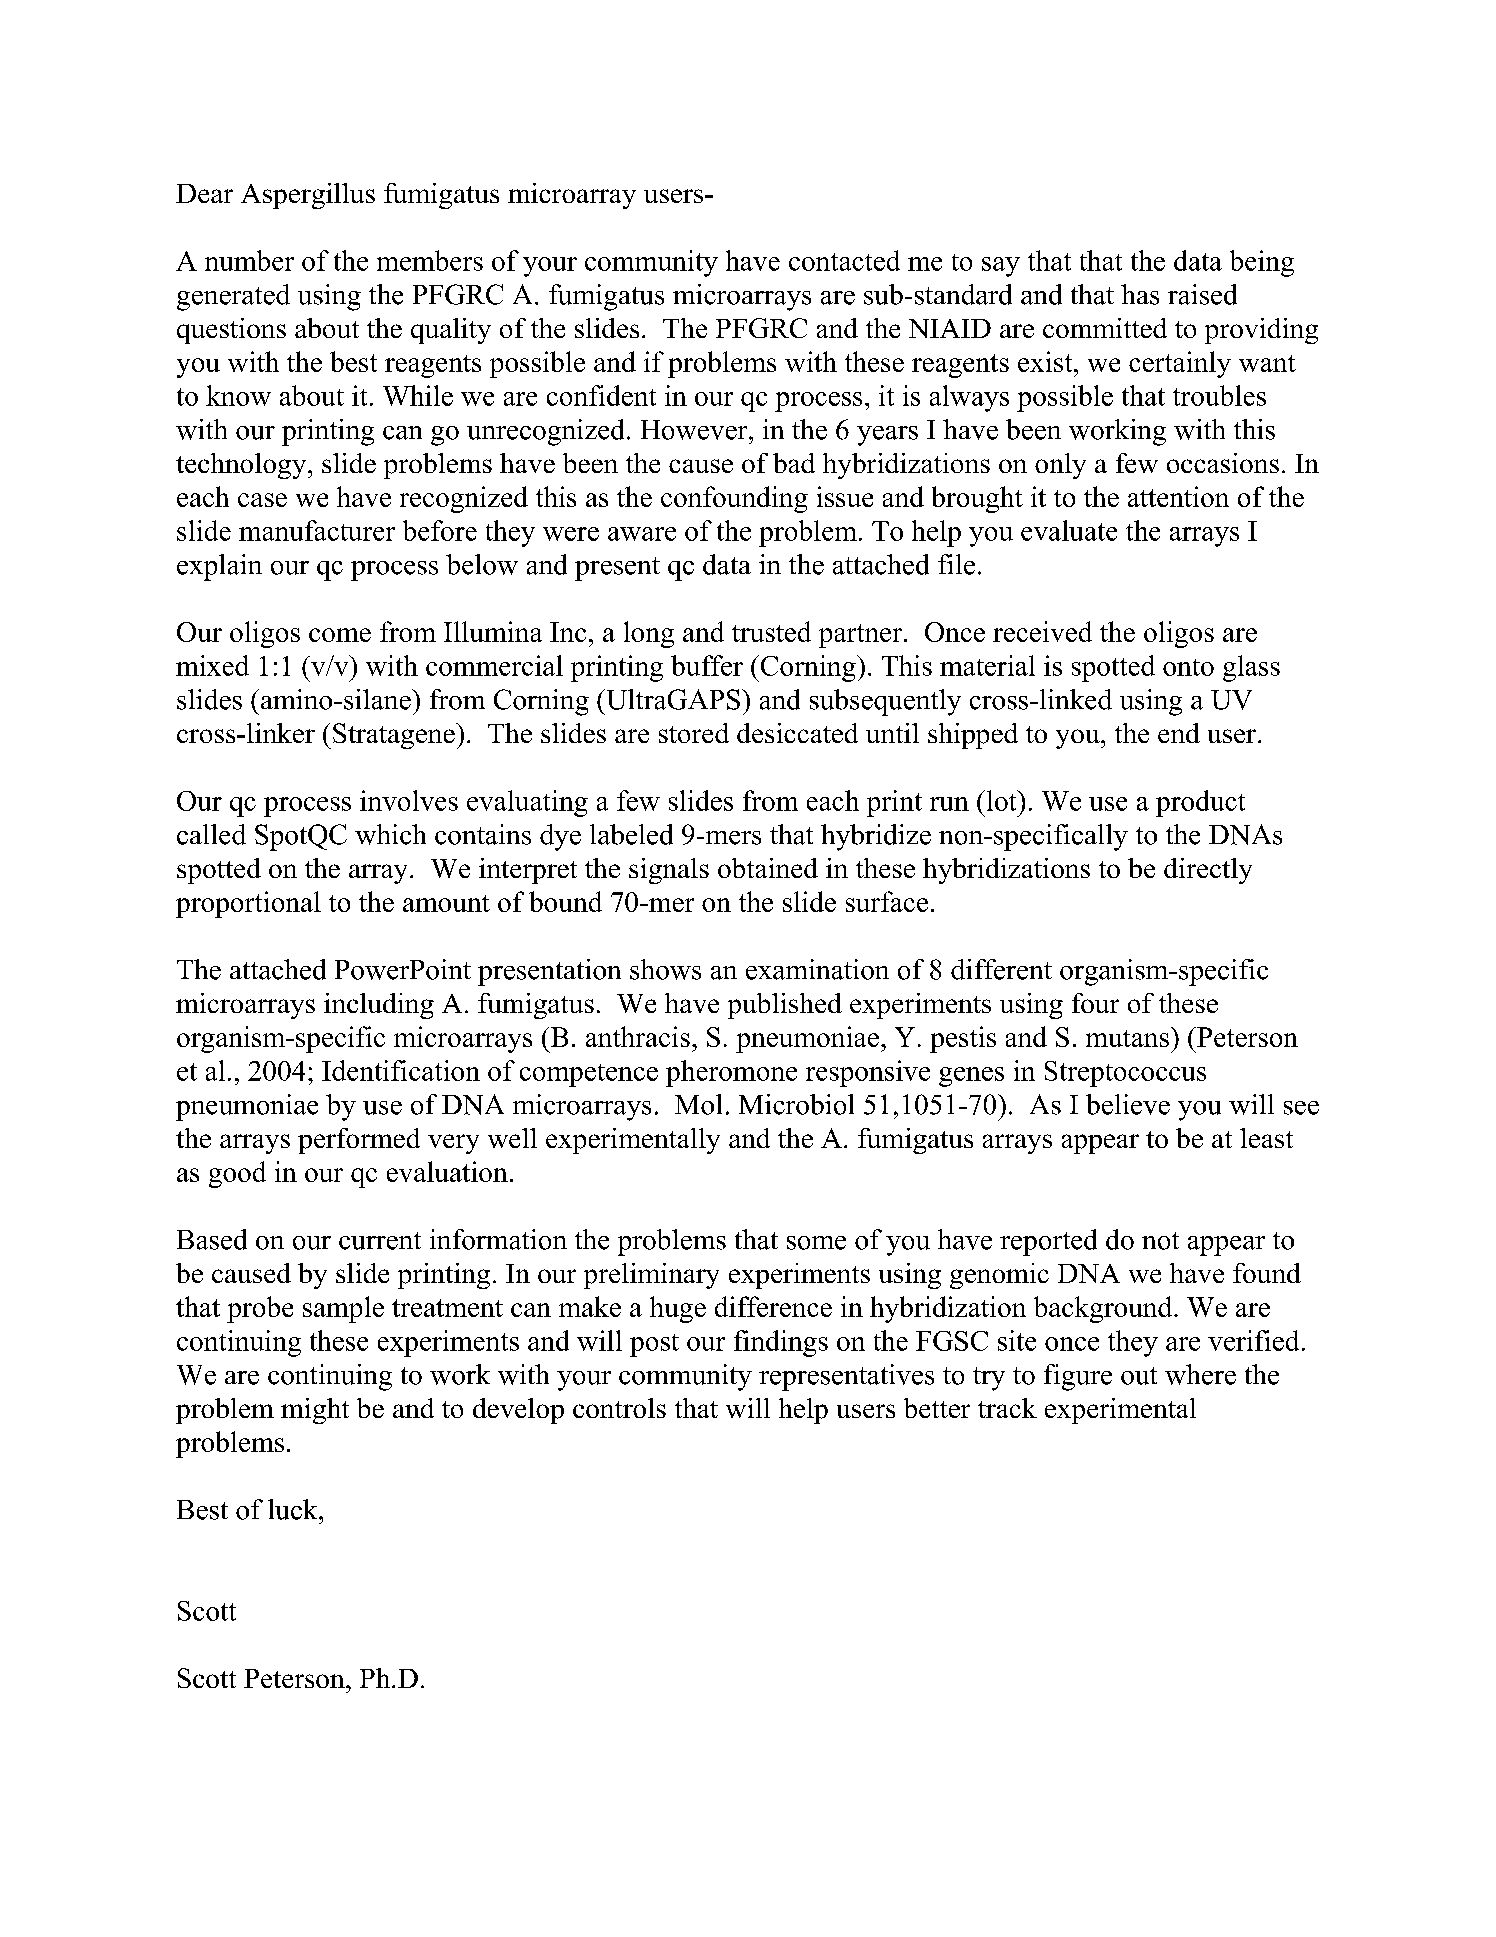  Describe the element at coordinates (1188, 667) in the screenshot. I see `onto` at that location.
